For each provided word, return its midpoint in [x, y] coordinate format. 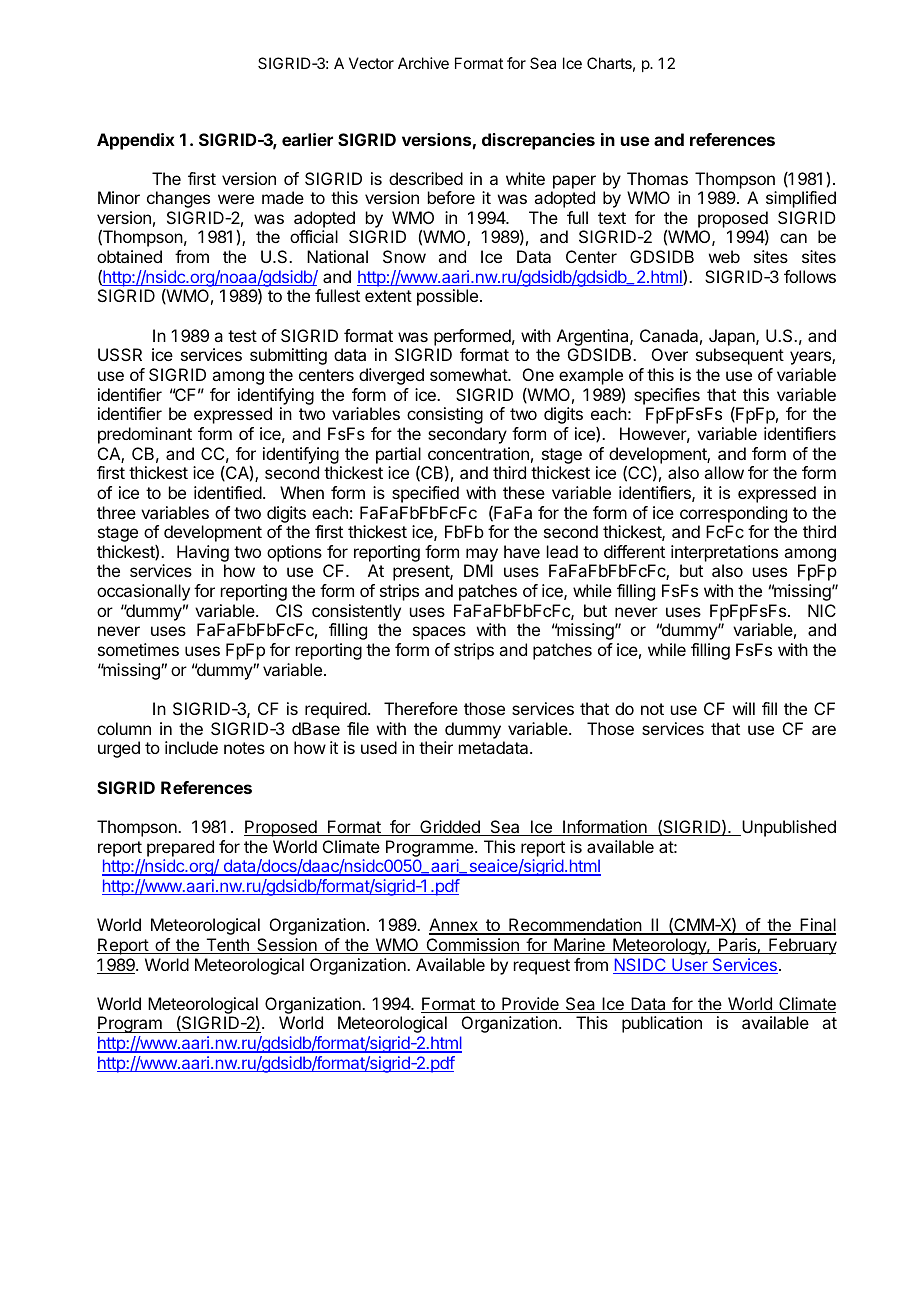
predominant [145, 435]
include [191, 747]
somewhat [469, 374]
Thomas [657, 178]
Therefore [421, 708]
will [744, 708]
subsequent [740, 356]
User [690, 966]
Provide [530, 1005]
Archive [423, 63]
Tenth [227, 946]
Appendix [136, 141]
